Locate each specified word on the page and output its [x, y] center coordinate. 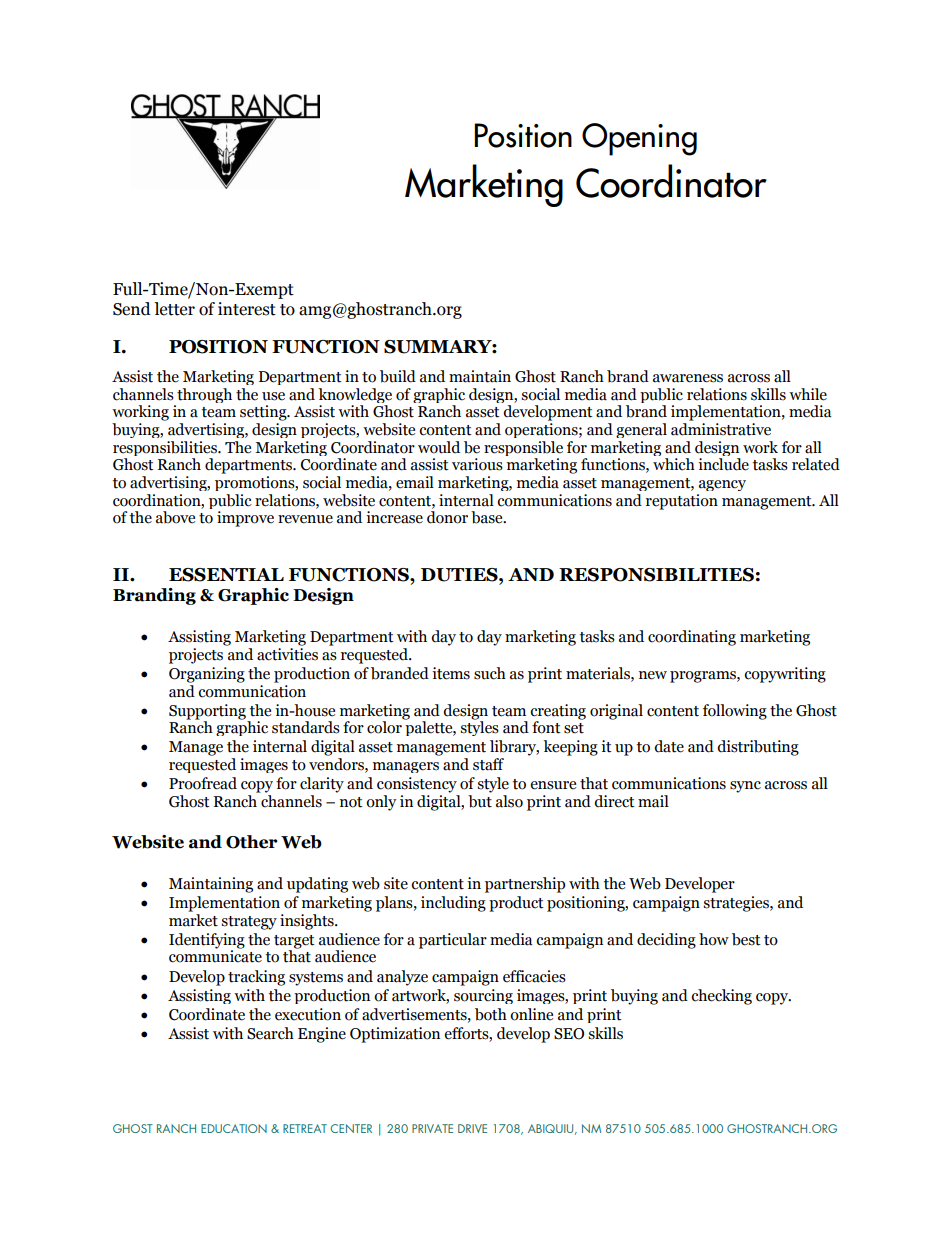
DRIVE [472, 1128]
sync [745, 787]
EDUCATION [234, 1128]
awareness [688, 378]
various [477, 464]
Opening [639, 139]
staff [488, 764]
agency [722, 485]
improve [245, 519]
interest [247, 309]
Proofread [203, 783]
